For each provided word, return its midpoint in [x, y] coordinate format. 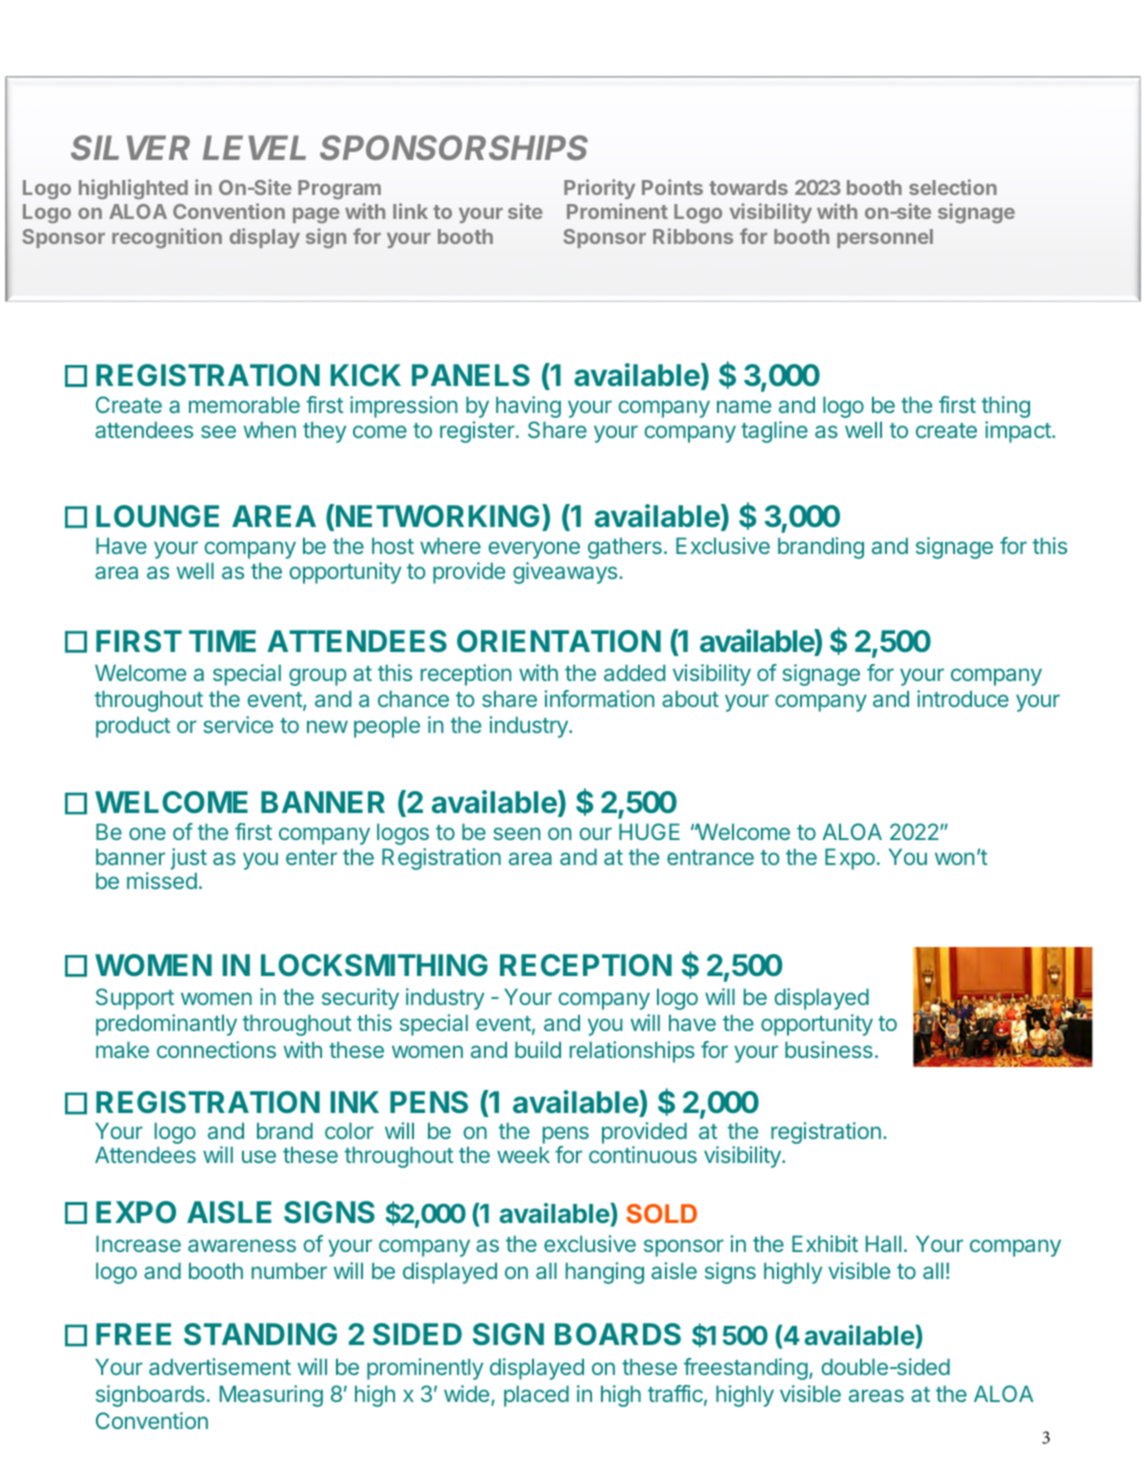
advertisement [220, 1366]
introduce [963, 698]
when [270, 429]
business [829, 1049]
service [238, 724]
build [538, 1049]
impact [1019, 432]
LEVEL [254, 147]
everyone [534, 550]
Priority [599, 189]
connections [216, 1049]
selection [953, 187]
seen [516, 833]
